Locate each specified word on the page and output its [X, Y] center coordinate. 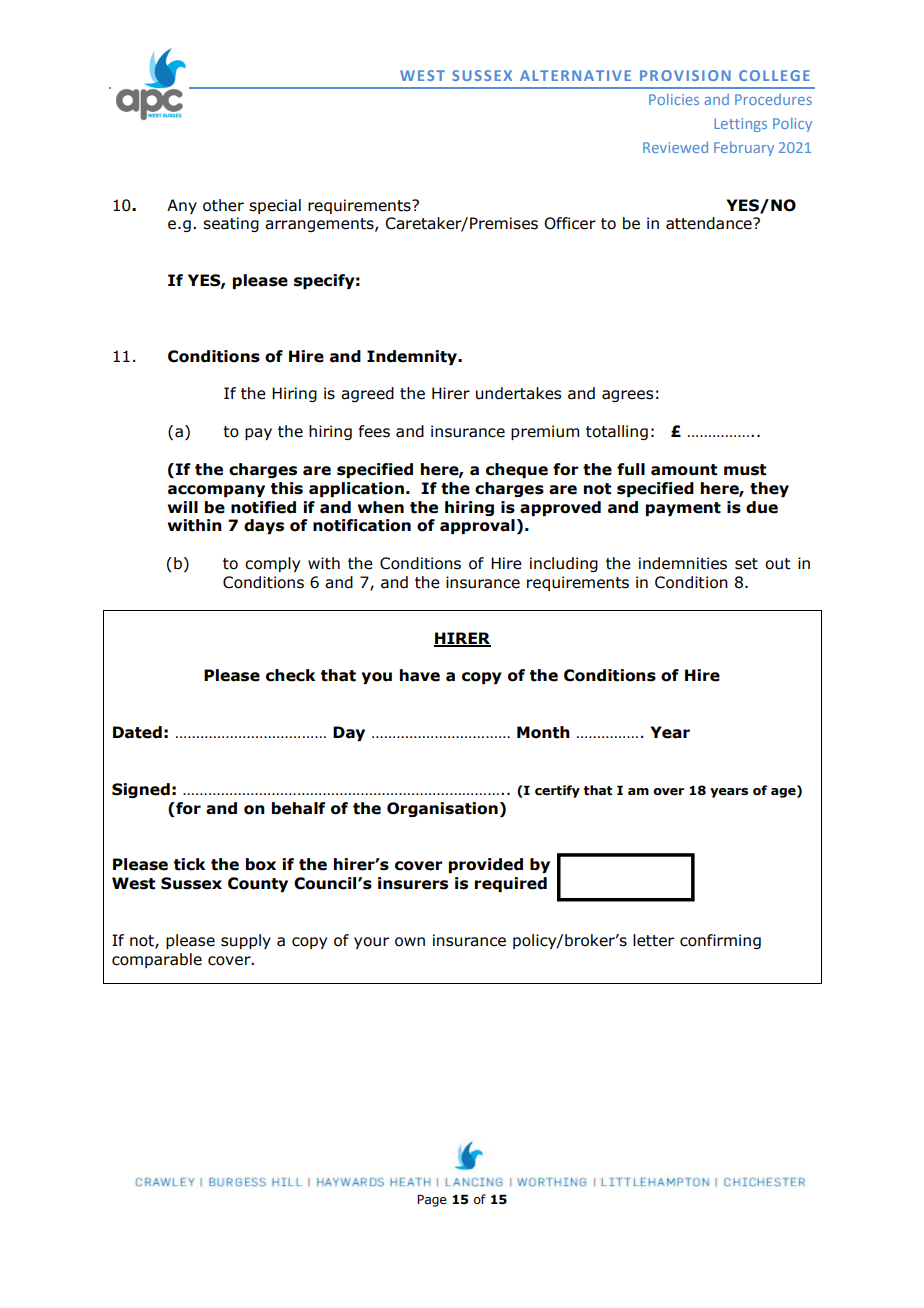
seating [231, 224]
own [410, 942]
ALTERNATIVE [575, 75]
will [183, 507]
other [223, 205]
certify [557, 791]
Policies [674, 99]
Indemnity [413, 357]
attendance [710, 223]
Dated [137, 732]
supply [246, 941]
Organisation [442, 809]
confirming [720, 941]
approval [477, 526]
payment [683, 509]
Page [432, 1200]
